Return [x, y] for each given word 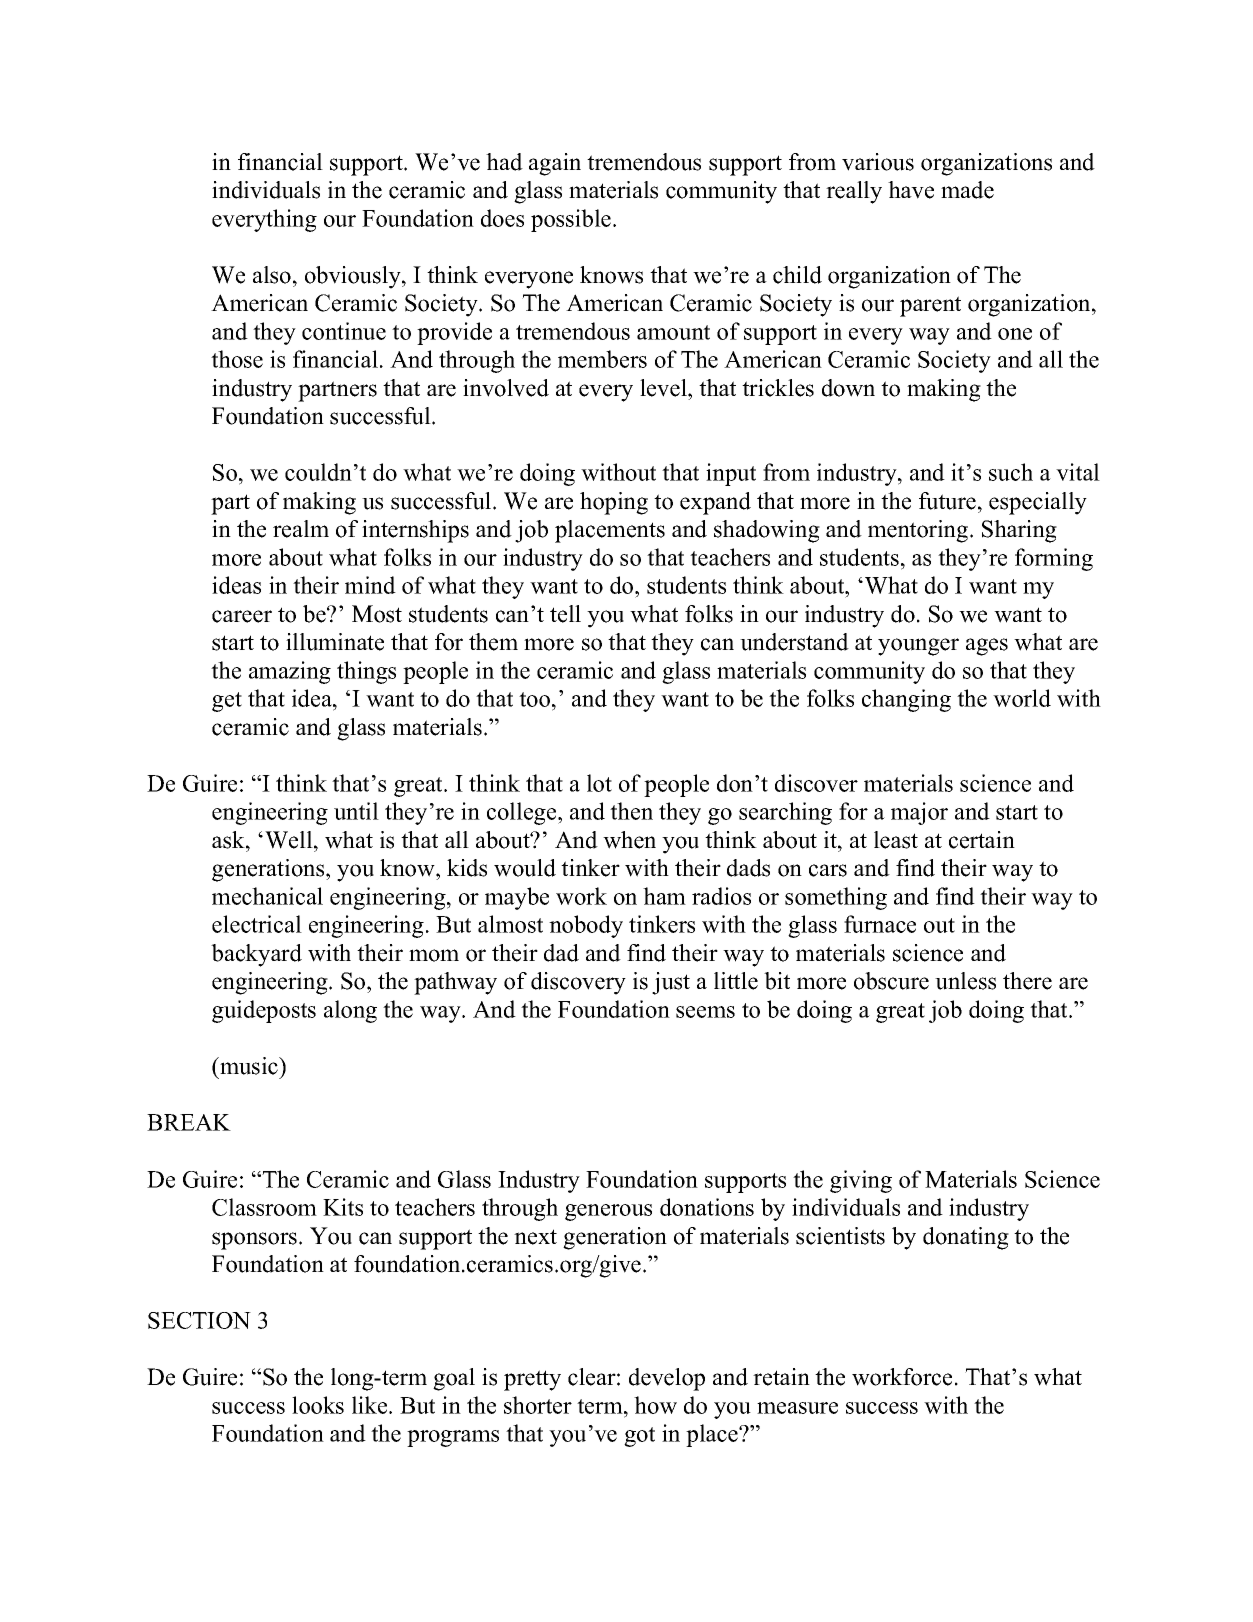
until [356, 811]
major [919, 813]
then [631, 811]
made [967, 190]
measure [797, 1408]
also [272, 275]
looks [318, 1405]
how [655, 1405]
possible [572, 220]
